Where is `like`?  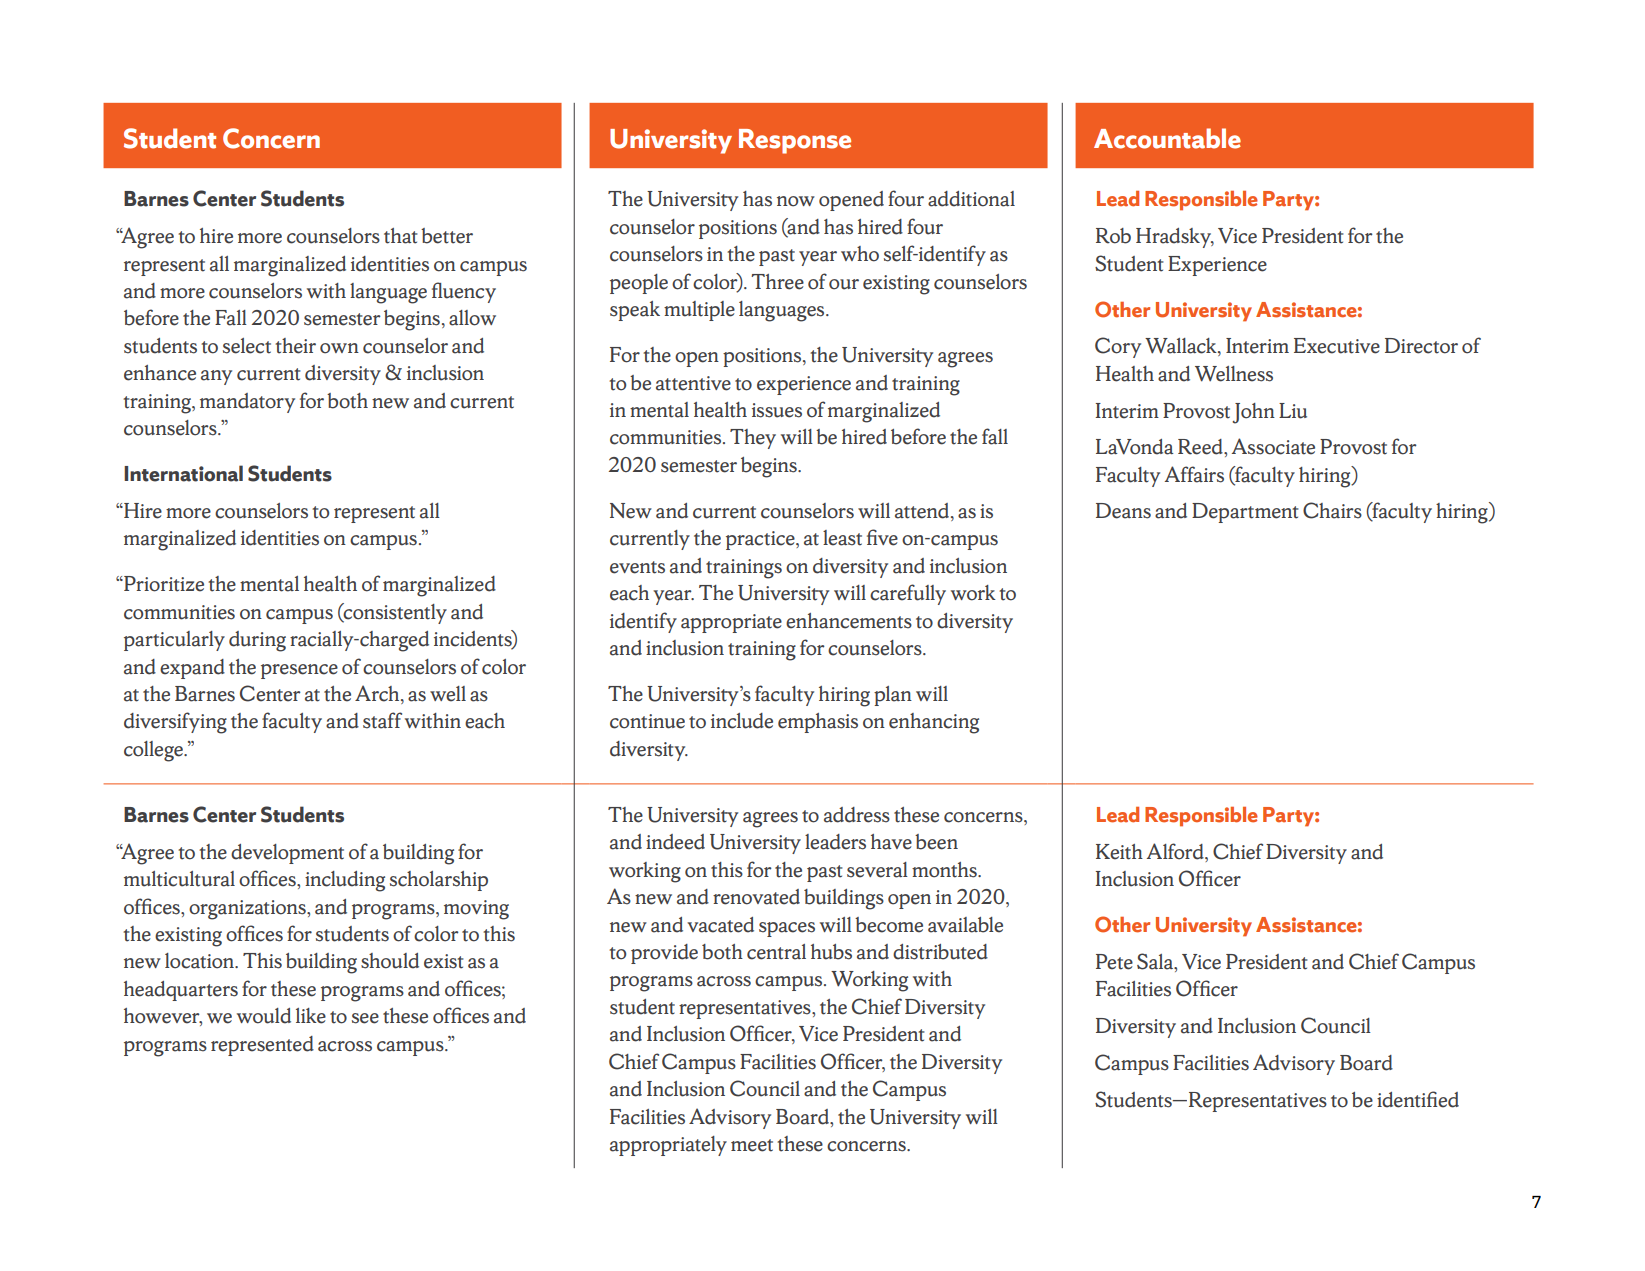
like is located at coordinates (311, 1016).
